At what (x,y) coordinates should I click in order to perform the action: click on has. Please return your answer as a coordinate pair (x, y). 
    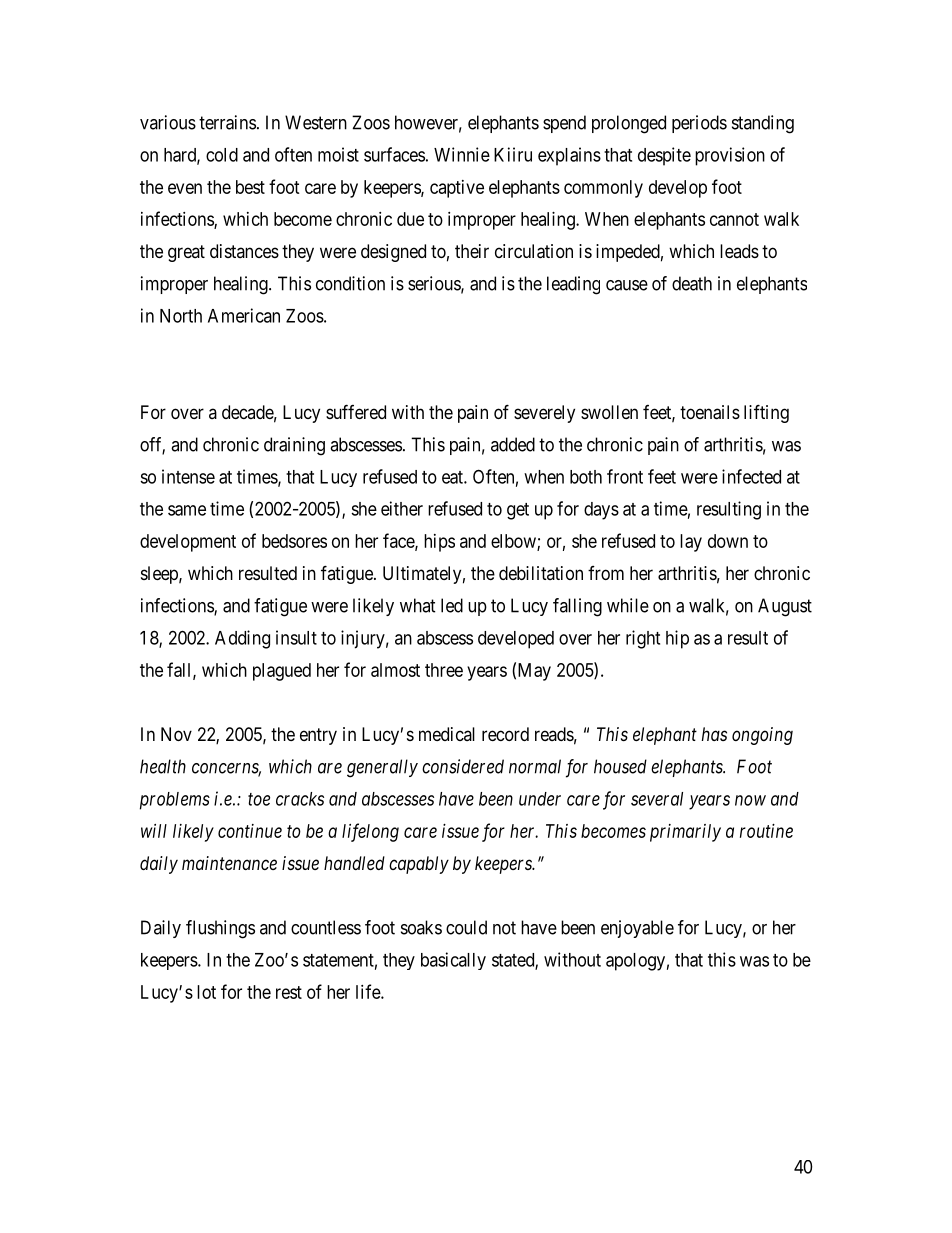
    Looking at the image, I should click on (714, 734).
